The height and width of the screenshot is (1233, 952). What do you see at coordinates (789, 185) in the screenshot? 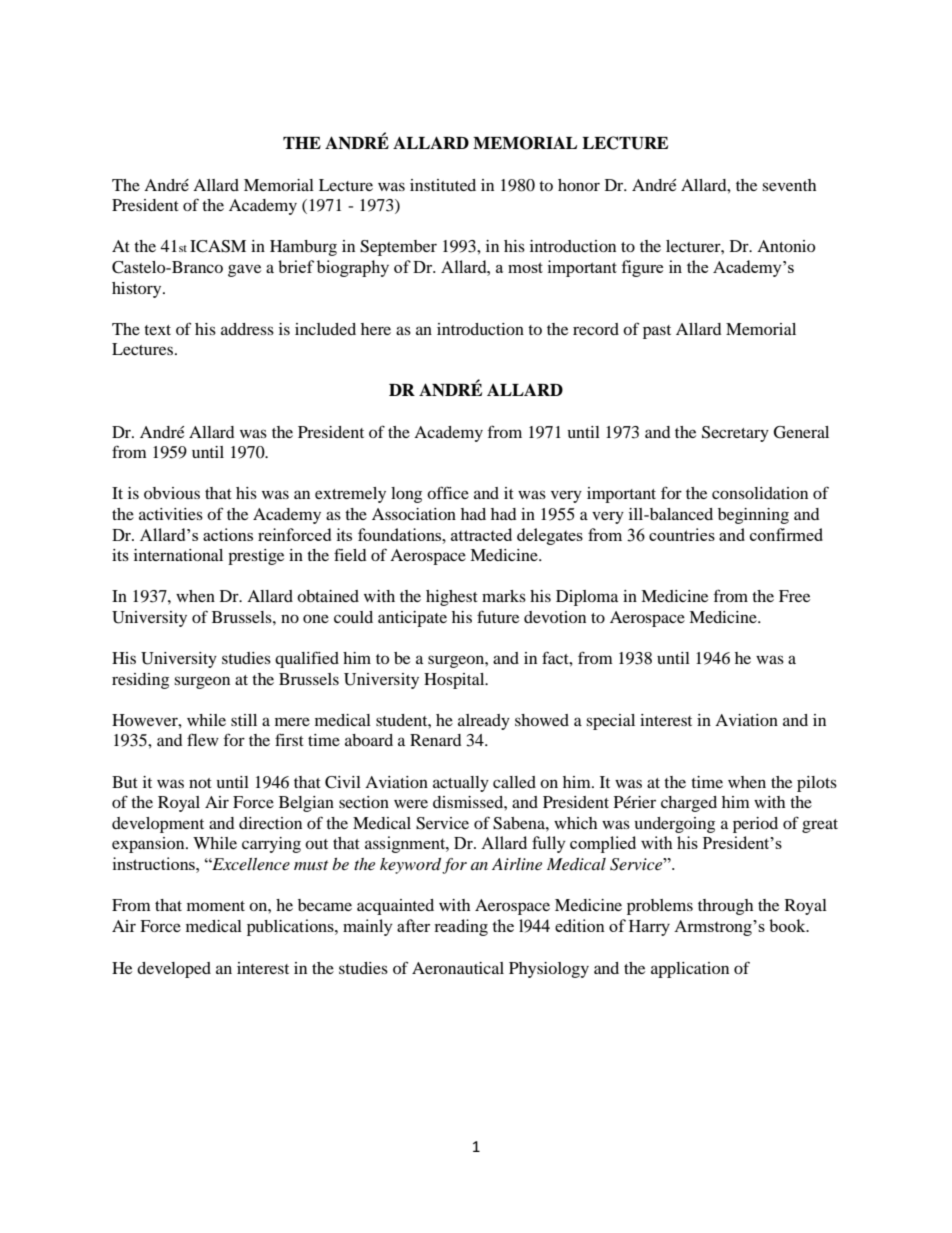
I see `seventh` at bounding box center [789, 185].
